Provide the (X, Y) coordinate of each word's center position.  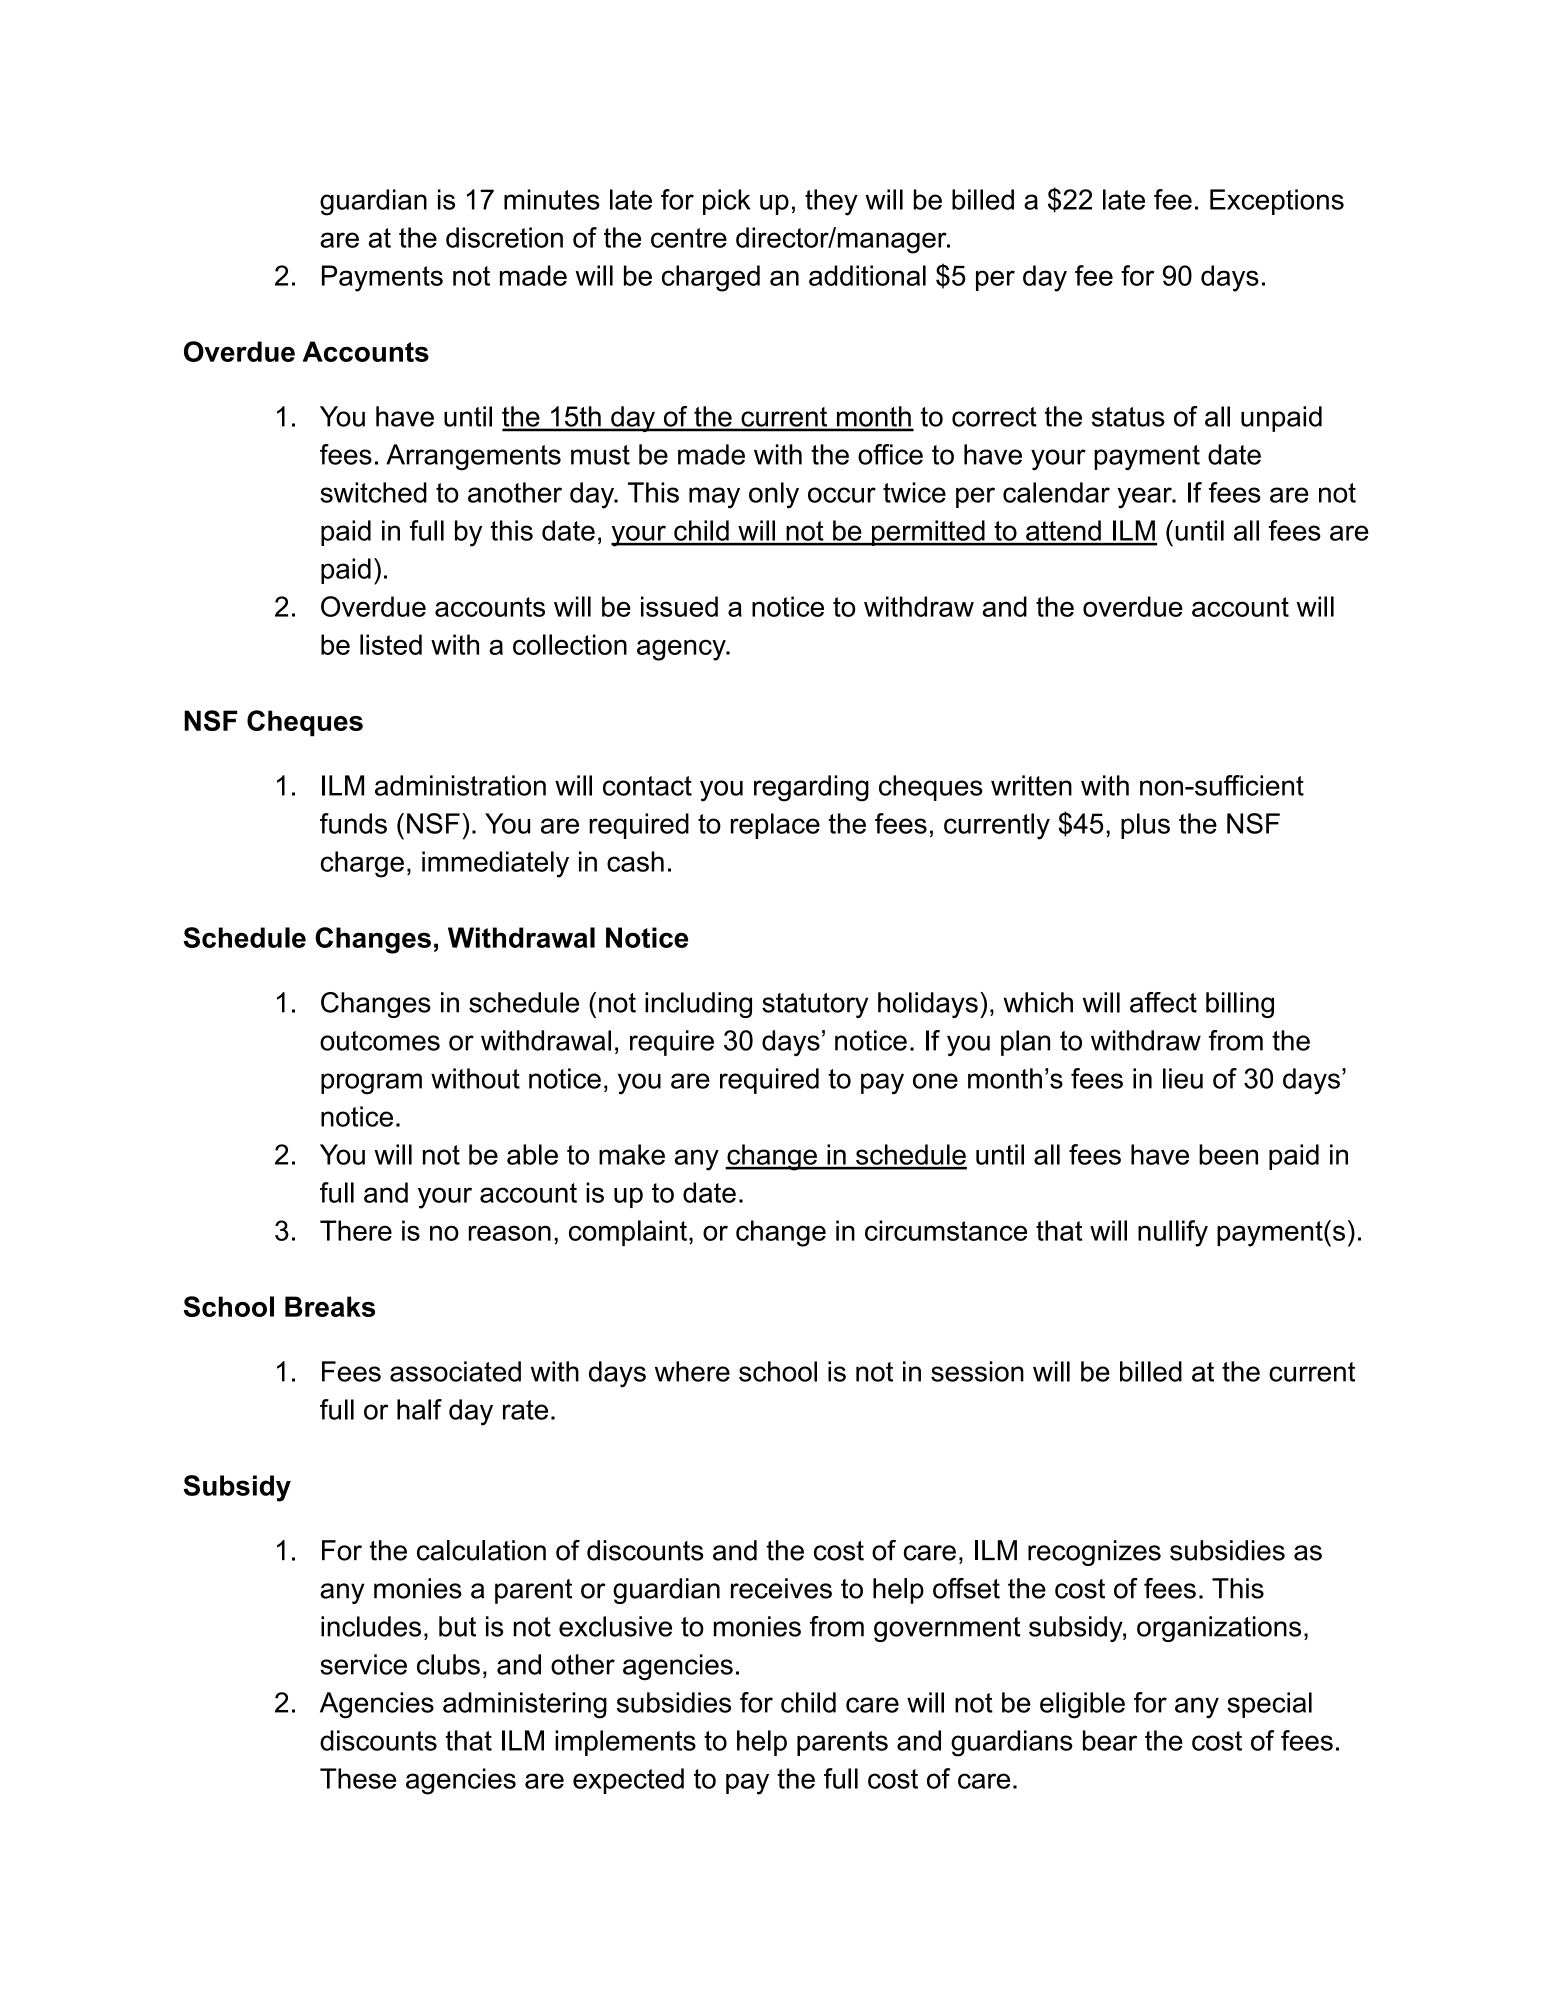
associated (455, 1371)
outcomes (380, 1041)
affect (1163, 1002)
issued (679, 606)
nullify (1173, 1233)
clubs (448, 1664)
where (692, 1371)
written (1031, 785)
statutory (815, 1005)
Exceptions (1277, 202)
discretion (504, 237)
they (831, 202)
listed (391, 644)
